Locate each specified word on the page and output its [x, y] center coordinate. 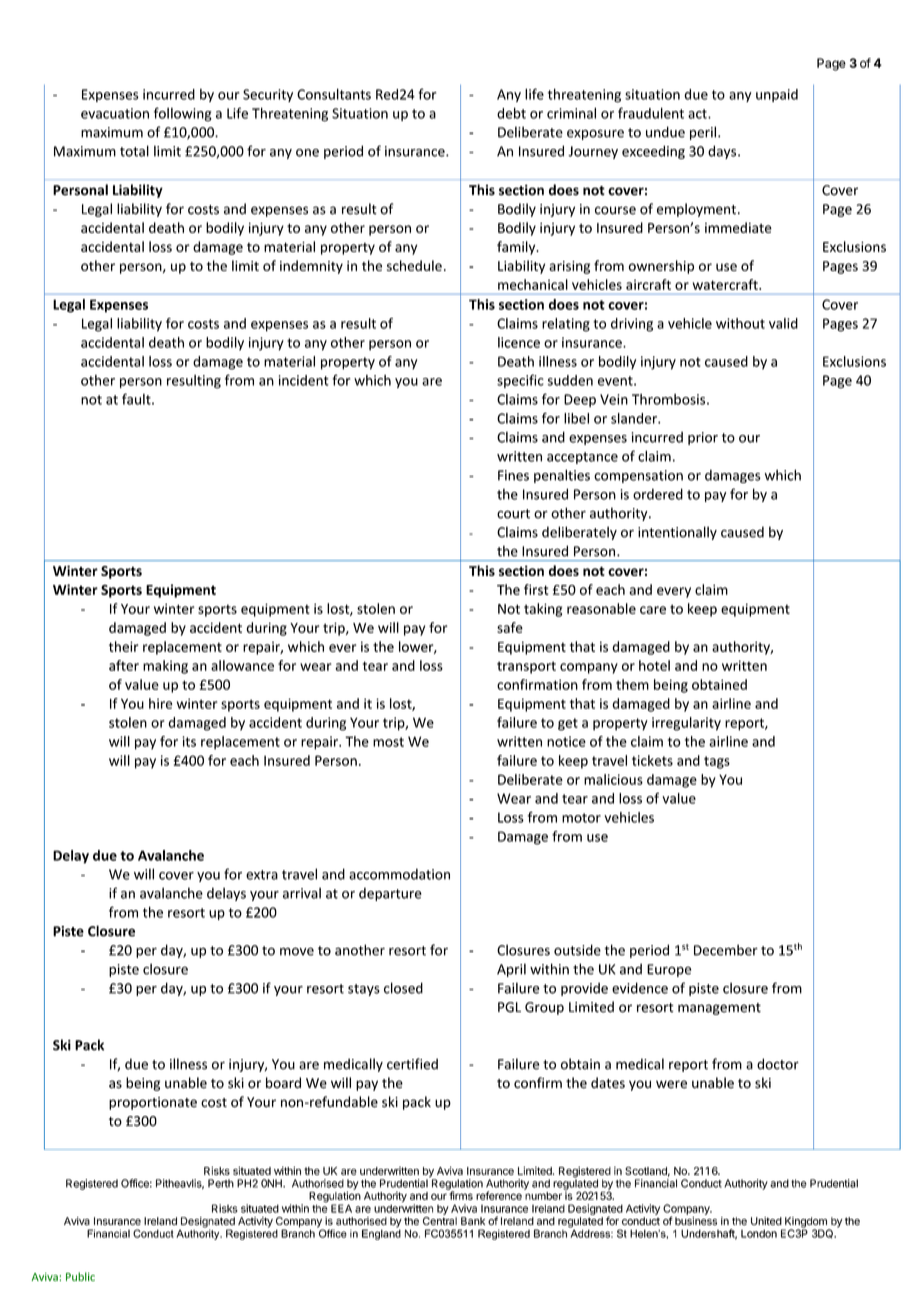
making [165, 667]
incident [304, 380]
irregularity [686, 724]
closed [403, 988]
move [297, 951]
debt [511, 113]
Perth [221, 1183]
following [183, 114]
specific [520, 381]
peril [703, 133]
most [388, 742]
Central [440, 1221]
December [726, 950]
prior [703, 438]
